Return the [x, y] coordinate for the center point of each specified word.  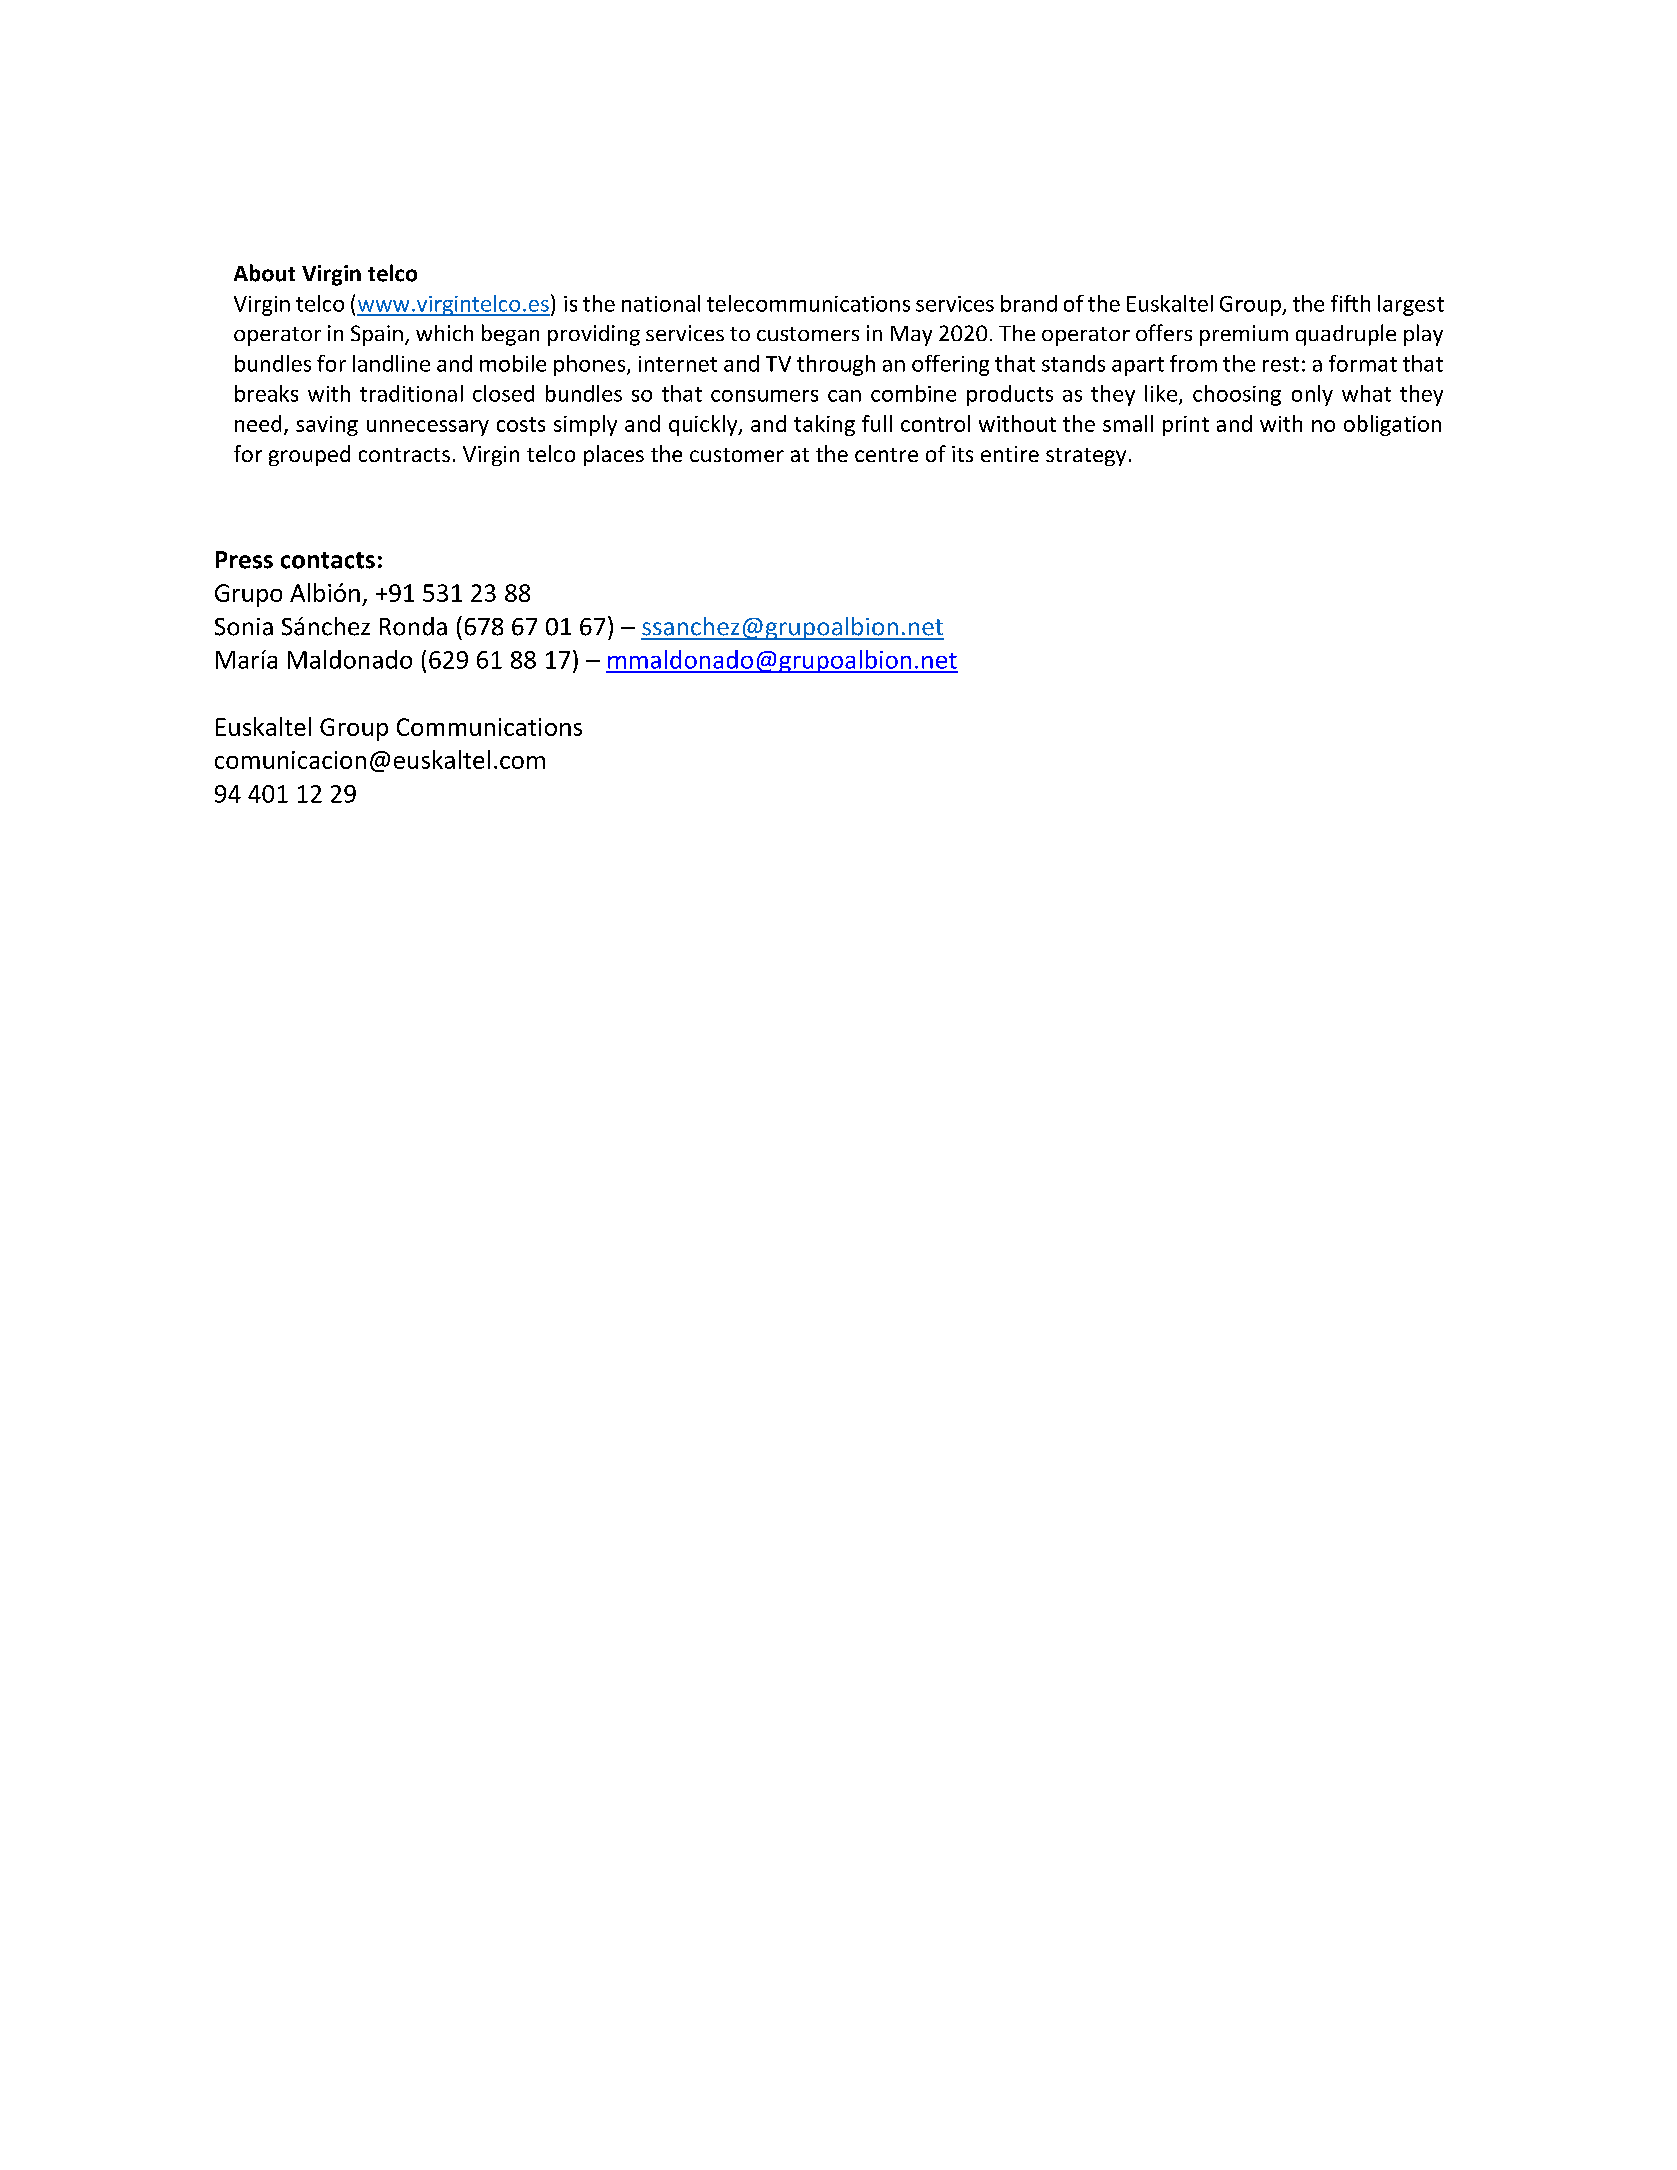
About [264, 273]
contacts [328, 560]
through [836, 365]
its [962, 454]
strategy [1086, 457]
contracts [404, 455]
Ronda [413, 626]
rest [1281, 364]
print [1186, 426]
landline [391, 363]
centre [886, 455]
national [661, 303]
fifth [1350, 303]
